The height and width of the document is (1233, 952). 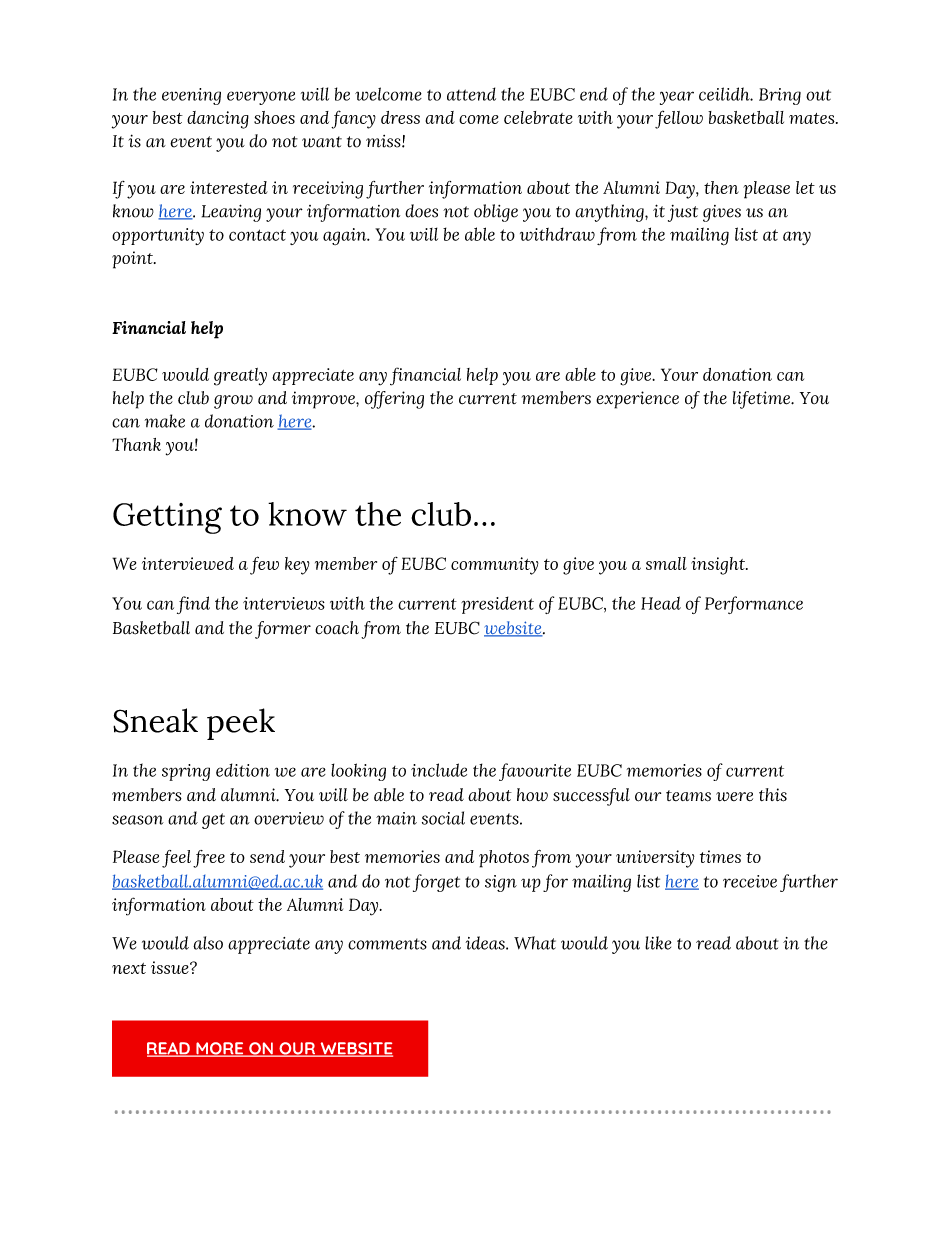 I want to click on fellow, so click(x=679, y=119).
